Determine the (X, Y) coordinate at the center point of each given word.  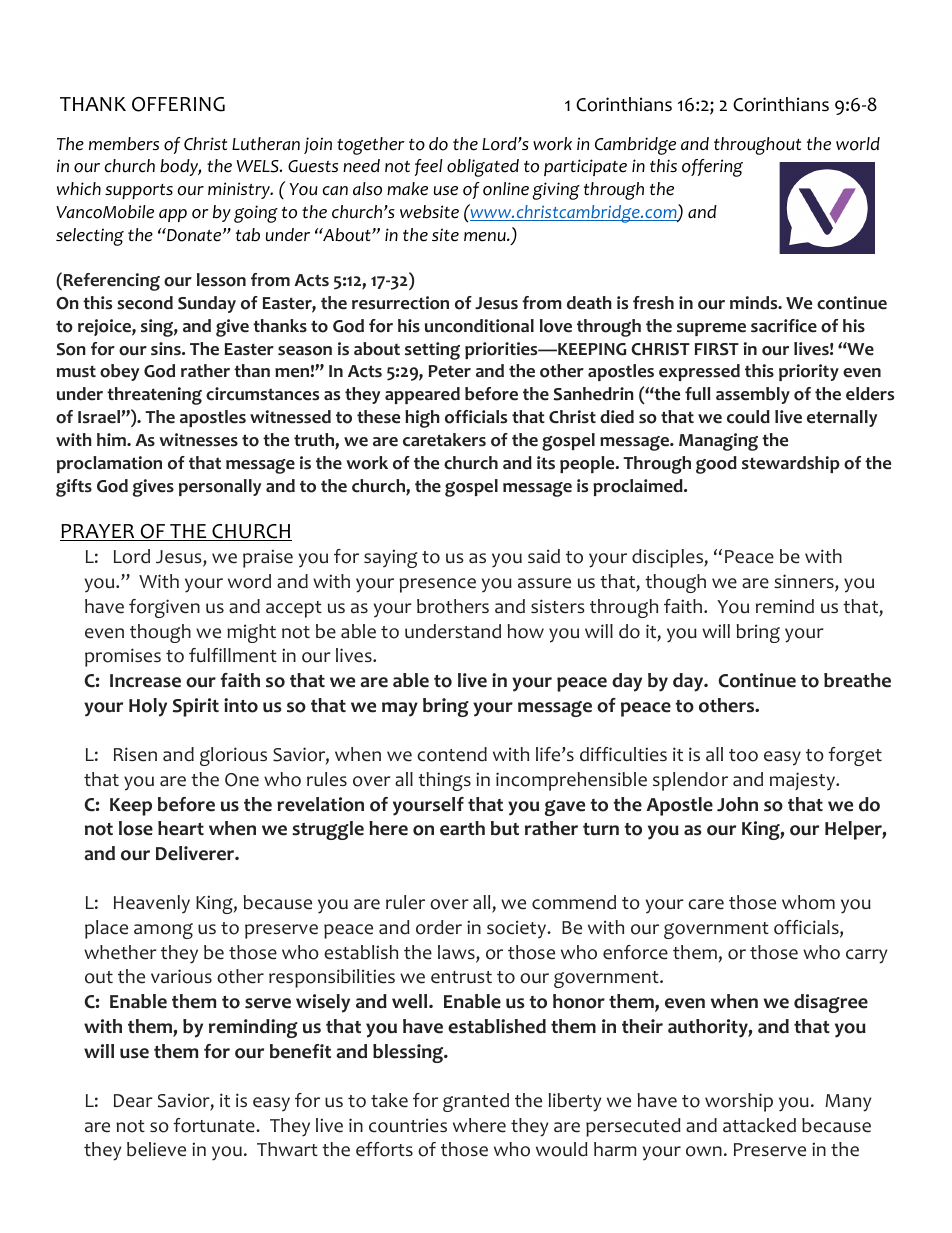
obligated (483, 168)
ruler (405, 902)
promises (123, 657)
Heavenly (152, 904)
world (858, 144)
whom (808, 902)
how (525, 631)
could (748, 417)
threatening (154, 396)
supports (139, 191)
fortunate (215, 1125)
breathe (857, 680)
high (422, 419)
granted (476, 1102)
